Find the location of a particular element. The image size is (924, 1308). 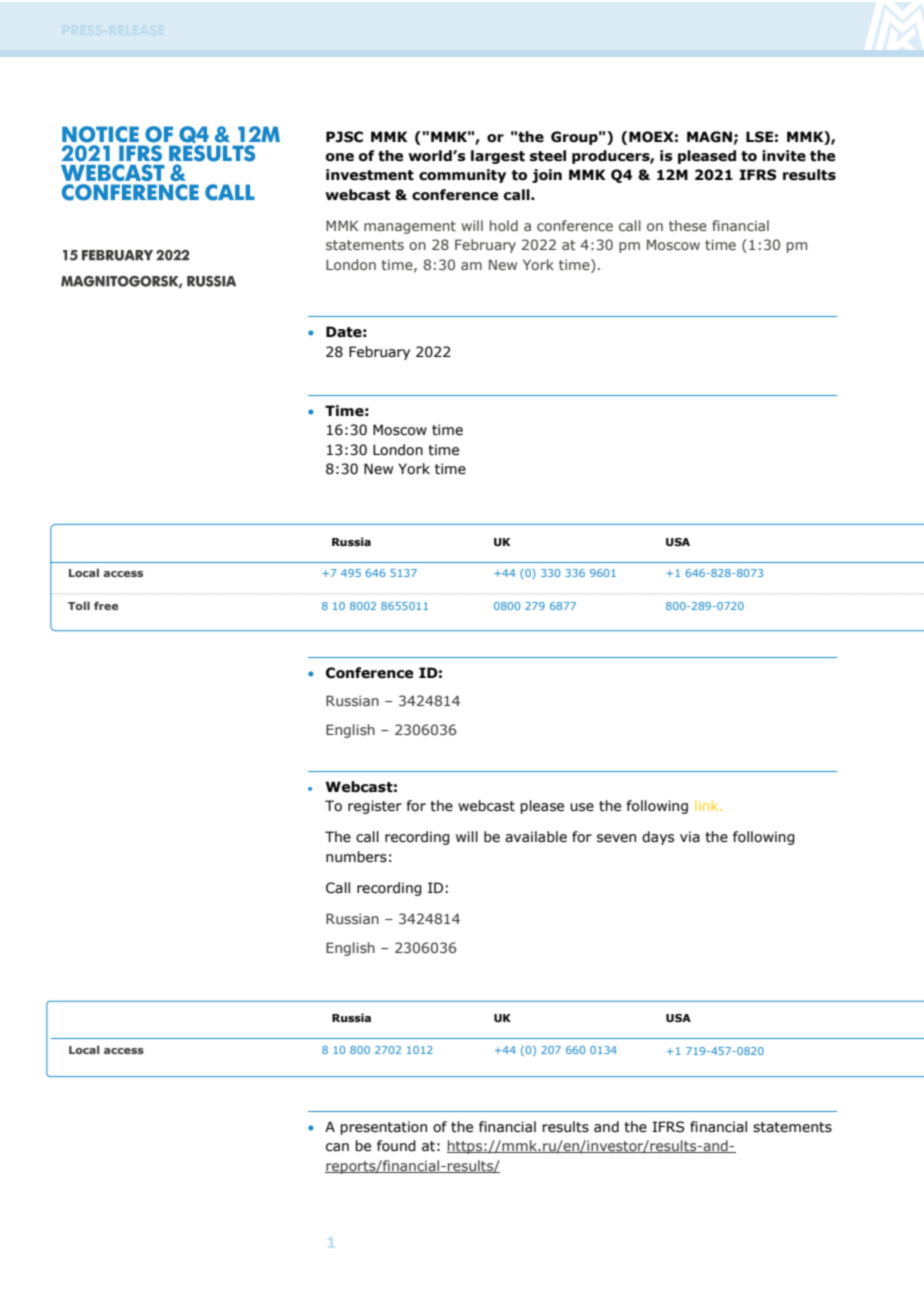

community is located at coordinates (462, 176).
